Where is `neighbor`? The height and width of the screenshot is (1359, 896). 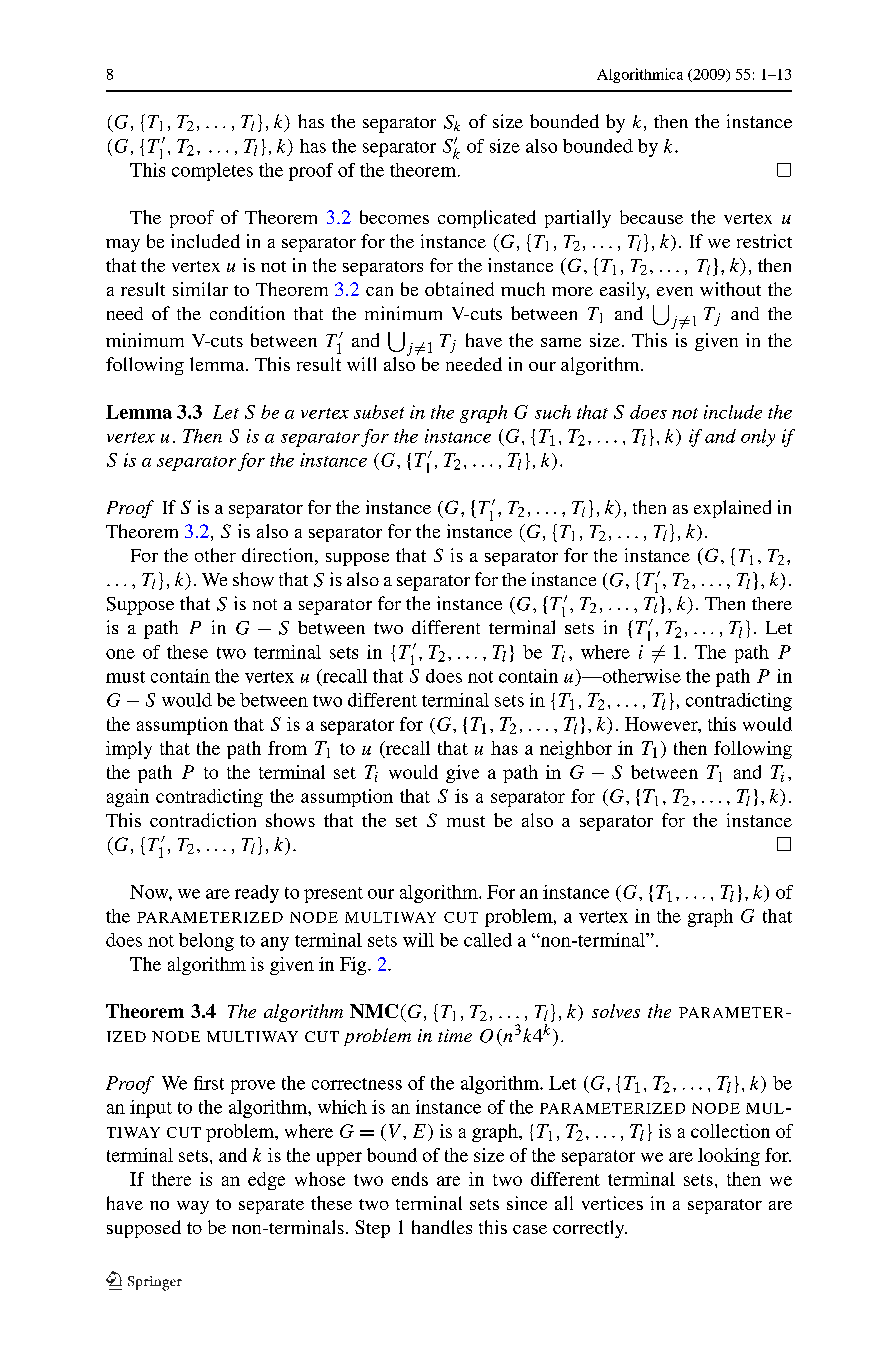
neighbor is located at coordinates (576, 750).
